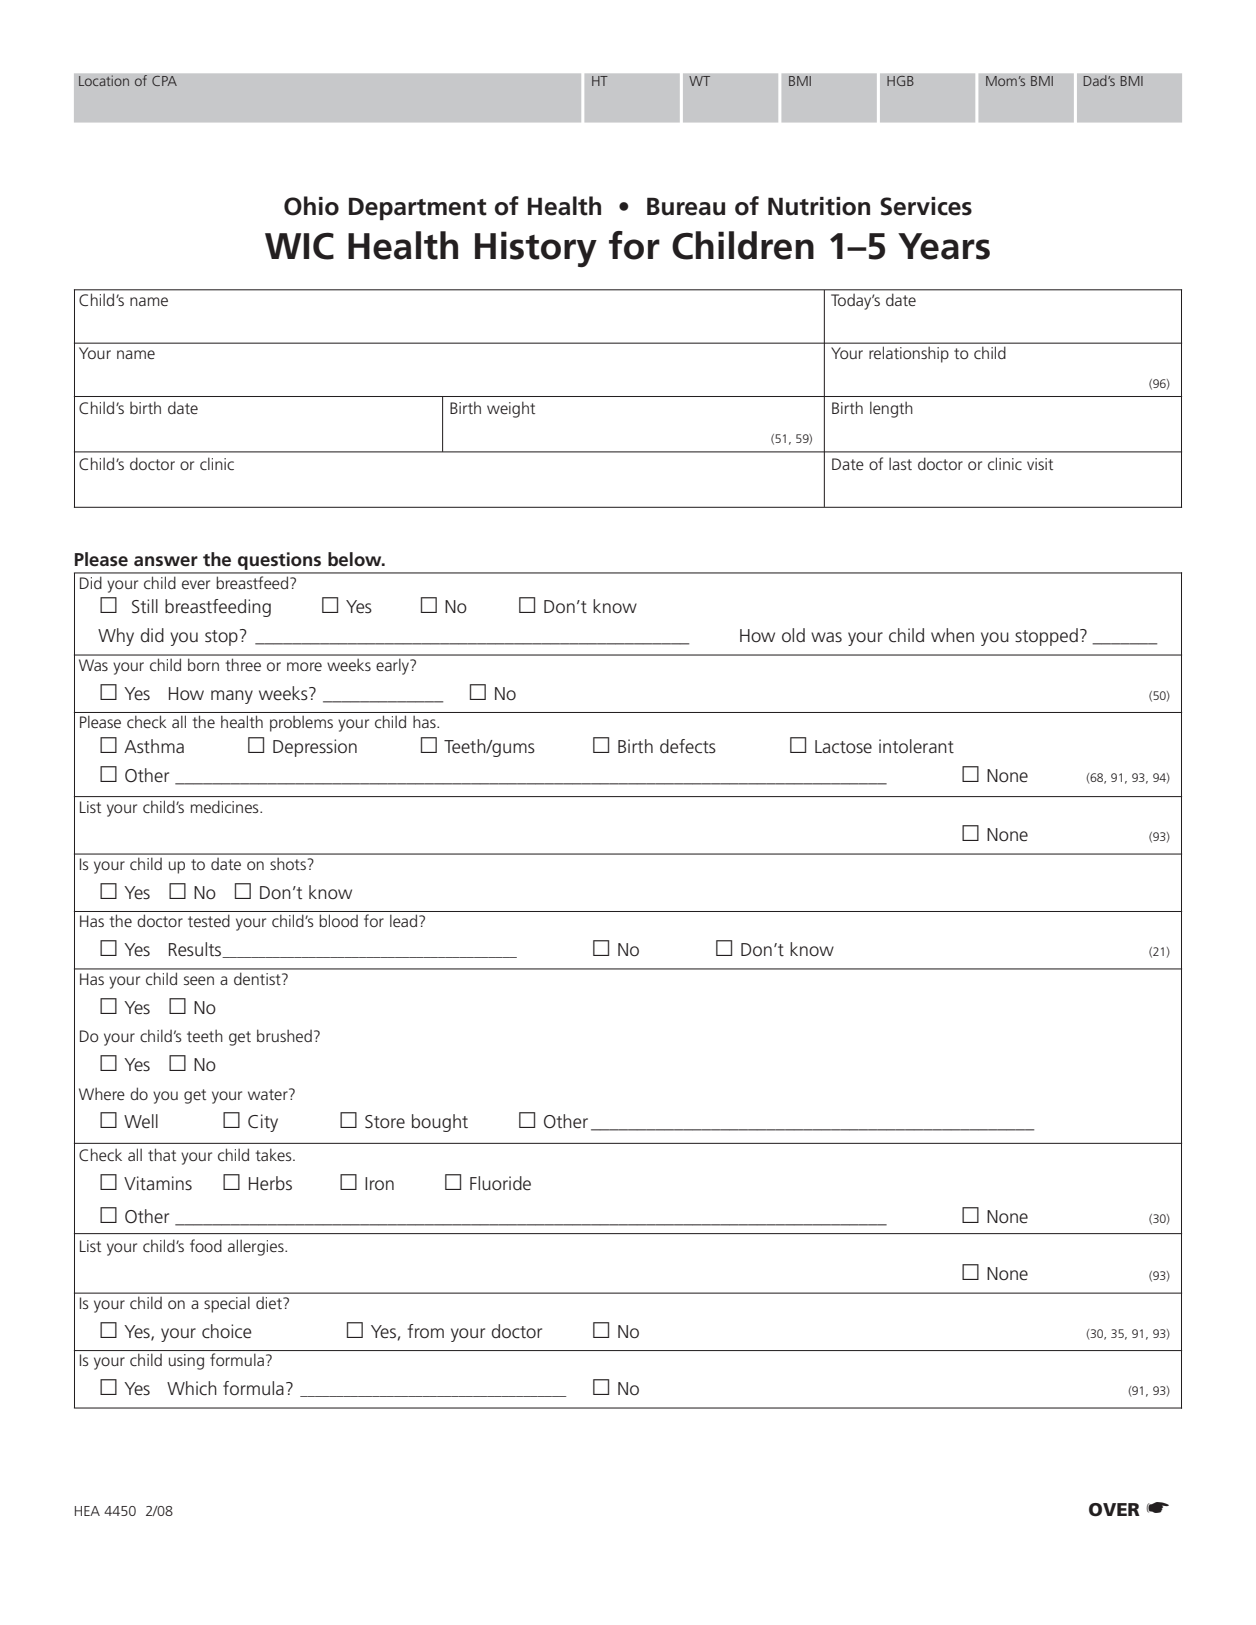 The height and width of the screenshot is (1625, 1256). I want to click on from, so click(425, 1331).
